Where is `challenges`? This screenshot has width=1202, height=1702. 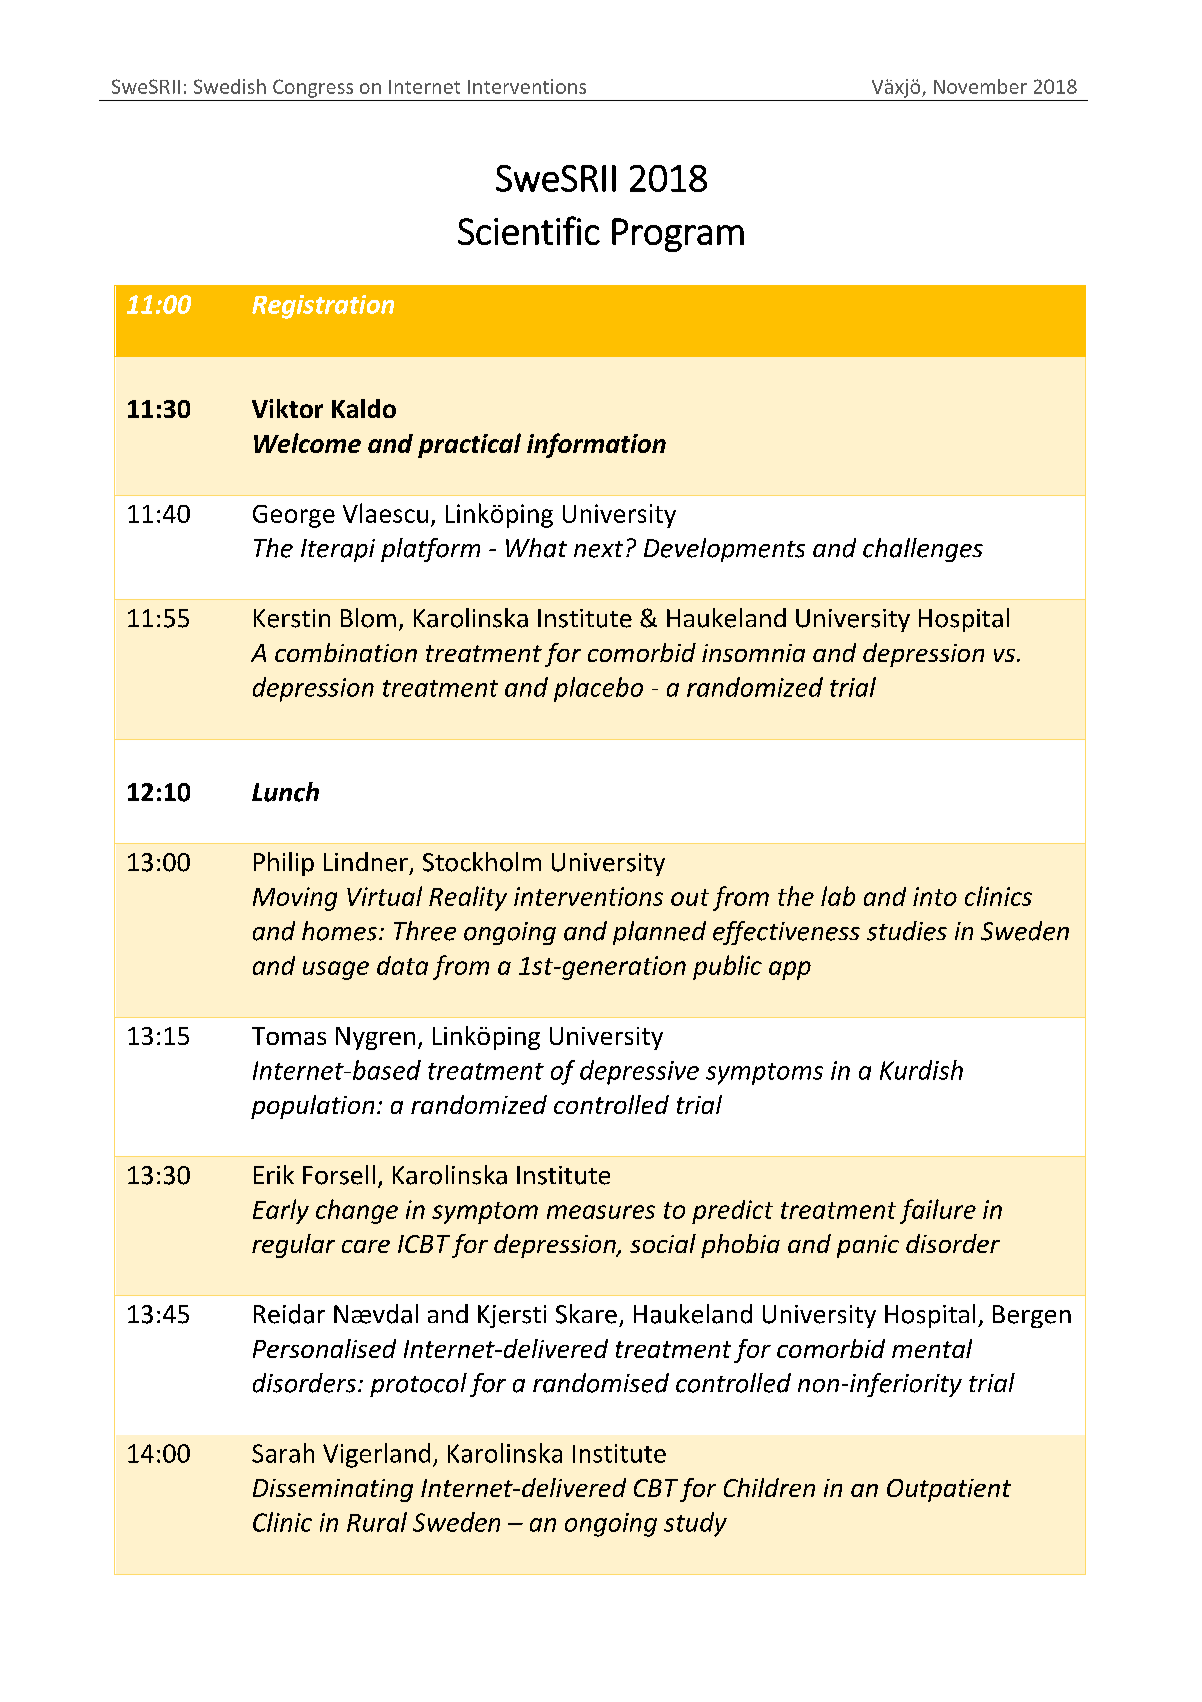
challenges is located at coordinates (923, 550).
